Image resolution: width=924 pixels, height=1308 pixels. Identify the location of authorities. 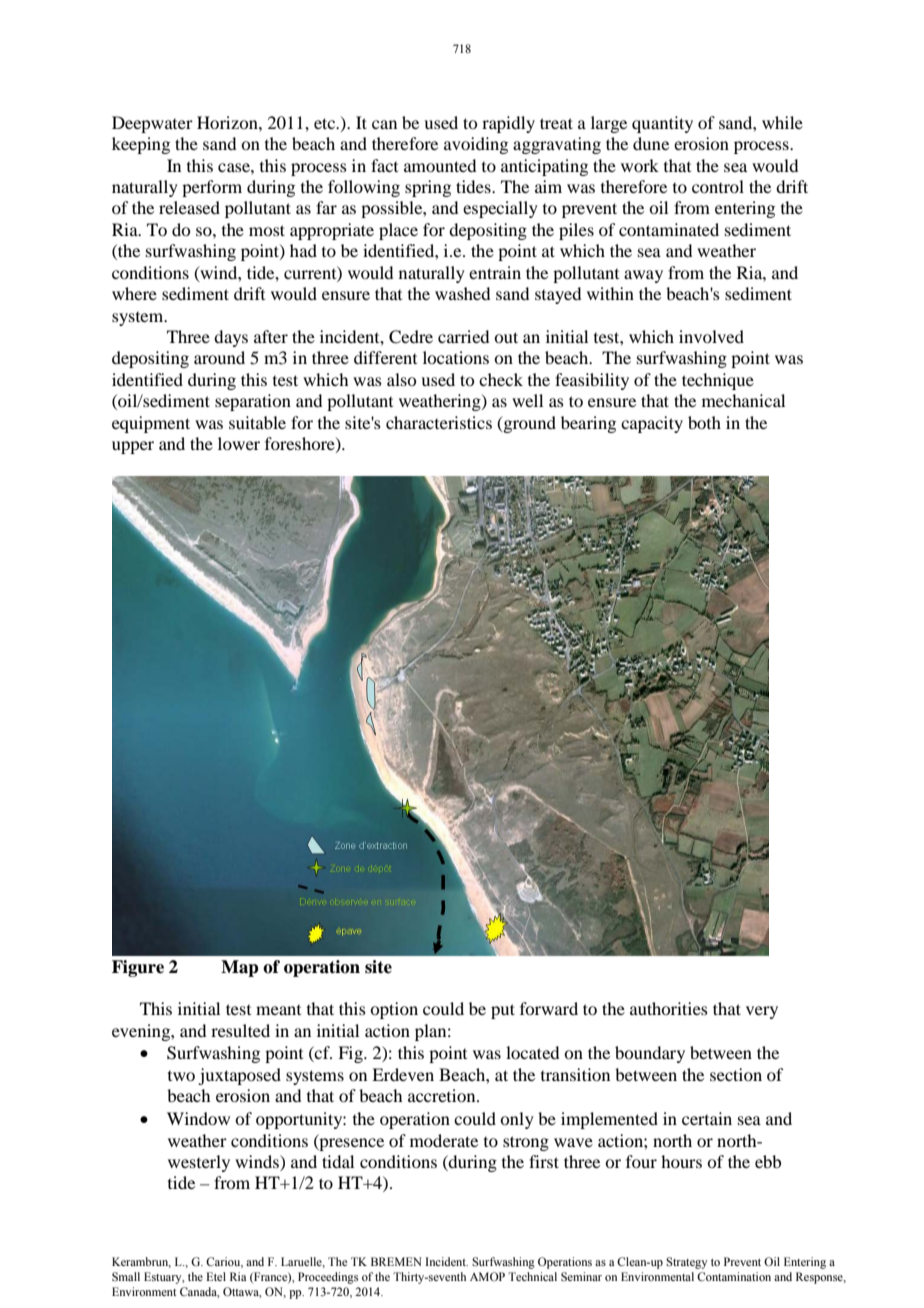
(669, 1008).
